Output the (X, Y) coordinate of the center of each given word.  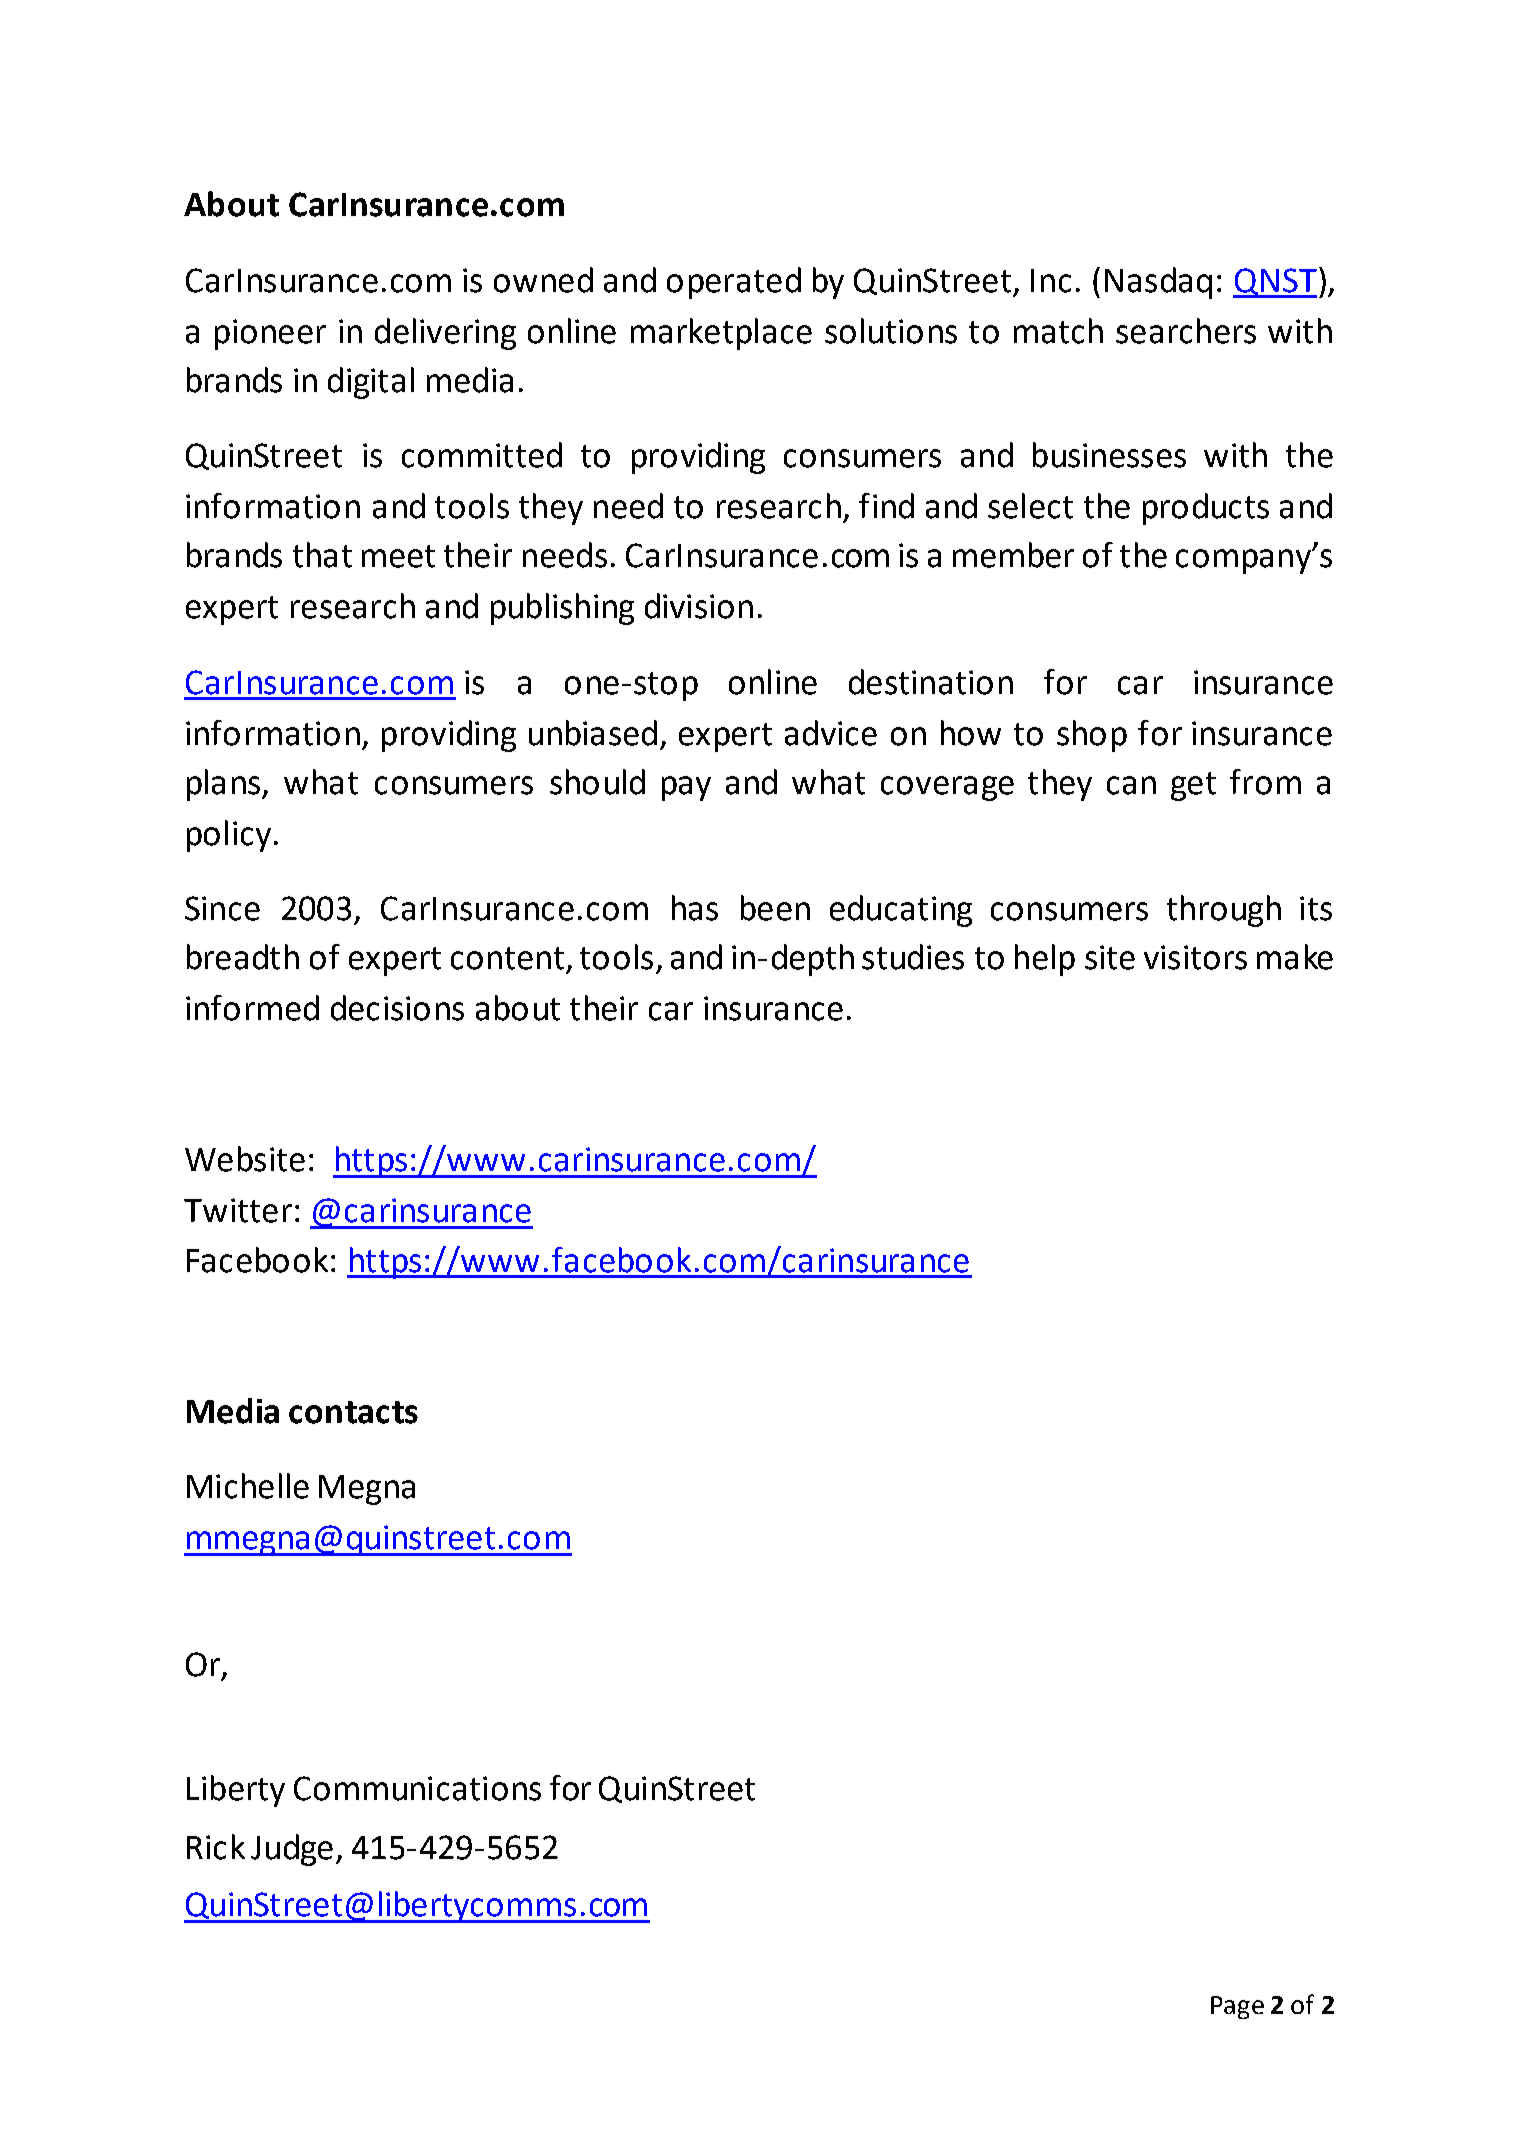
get (1193, 786)
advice (831, 733)
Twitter (238, 1210)
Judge (292, 1850)
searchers (1186, 331)
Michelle (248, 1486)
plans (223, 785)
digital (371, 383)
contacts (353, 1412)
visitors (1195, 957)
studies (913, 957)
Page (1237, 2007)
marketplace (721, 334)
